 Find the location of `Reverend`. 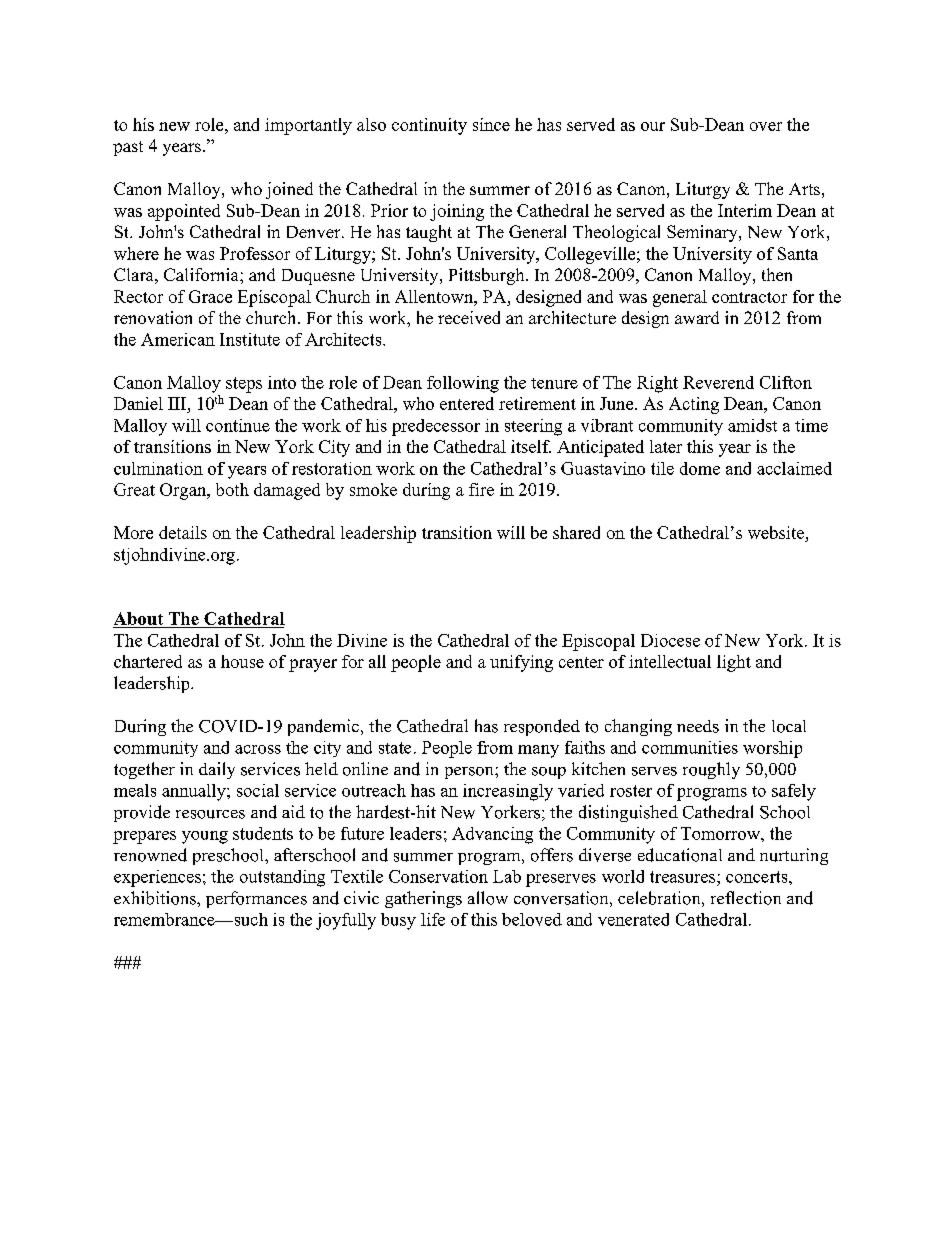

Reverend is located at coordinates (718, 382).
